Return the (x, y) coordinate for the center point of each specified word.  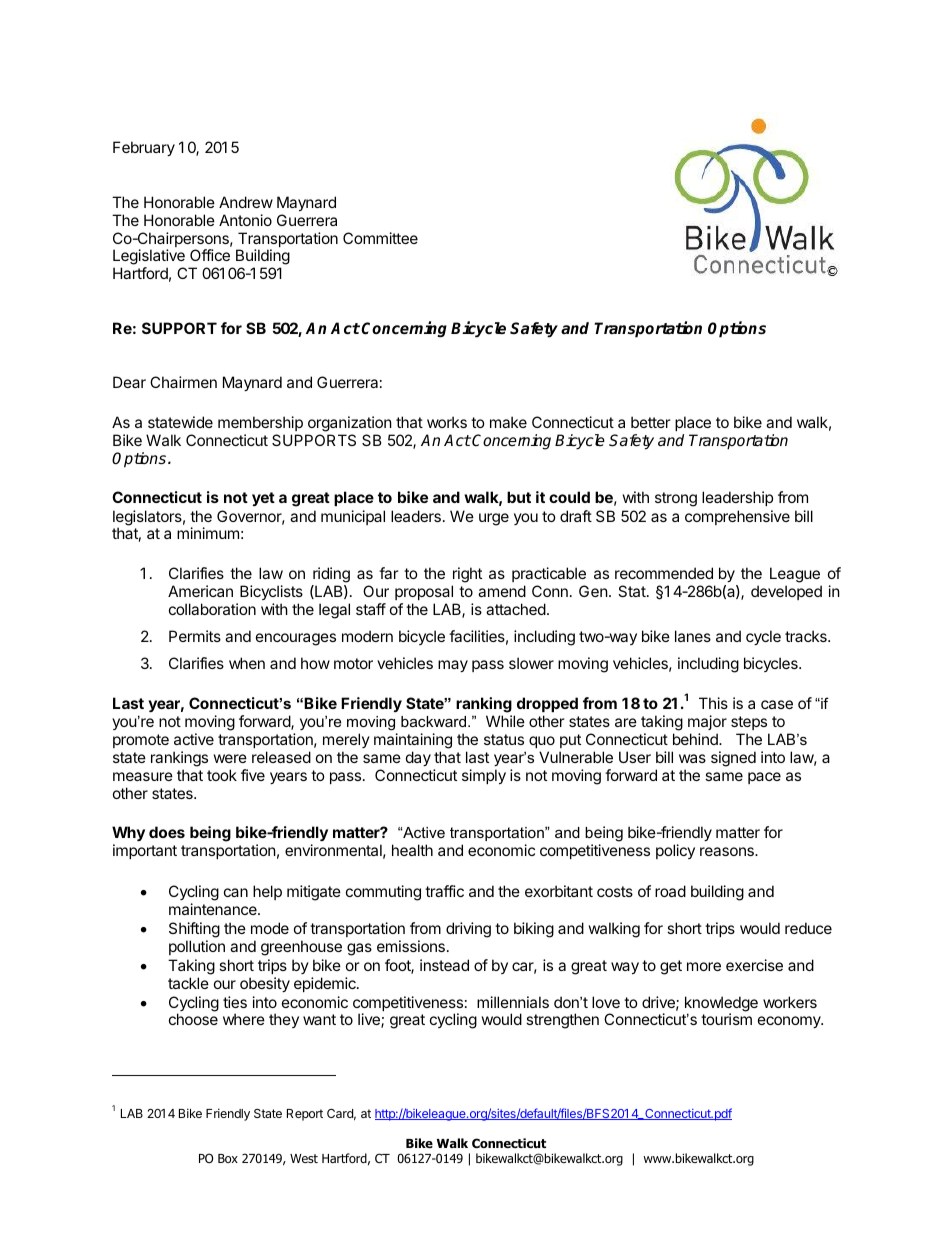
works (447, 422)
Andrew (246, 202)
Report (305, 1115)
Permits (195, 636)
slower (531, 663)
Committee (380, 238)
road (670, 891)
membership (260, 423)
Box (228, 1158)
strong (676, 499)
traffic (444, 891)
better (651, 422)
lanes (693, 636)
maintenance (214, 909)
